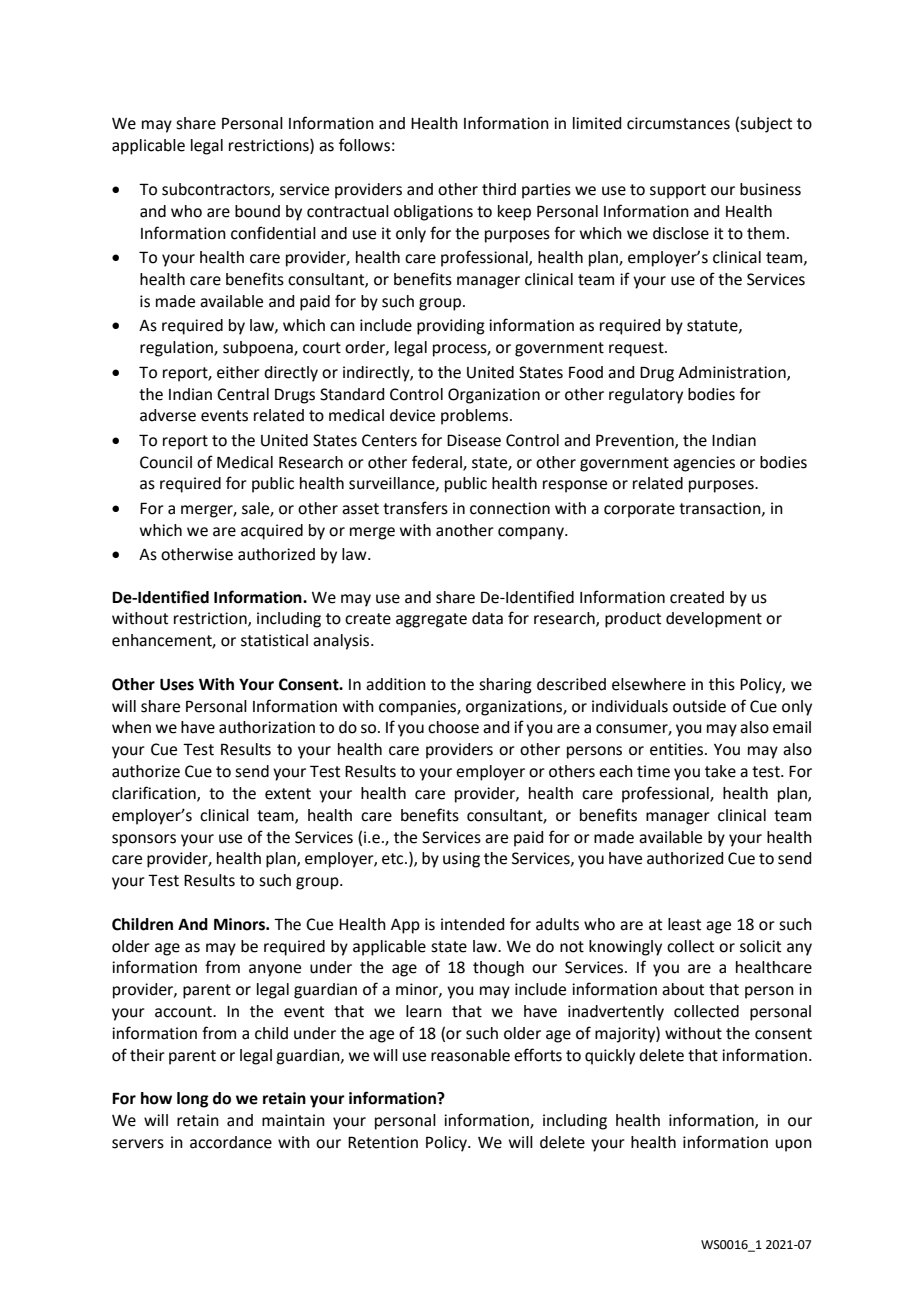 This document has width=924, height=1308. Describe the element at coordinates (714, 620) in the document. I see `development` at that location.
